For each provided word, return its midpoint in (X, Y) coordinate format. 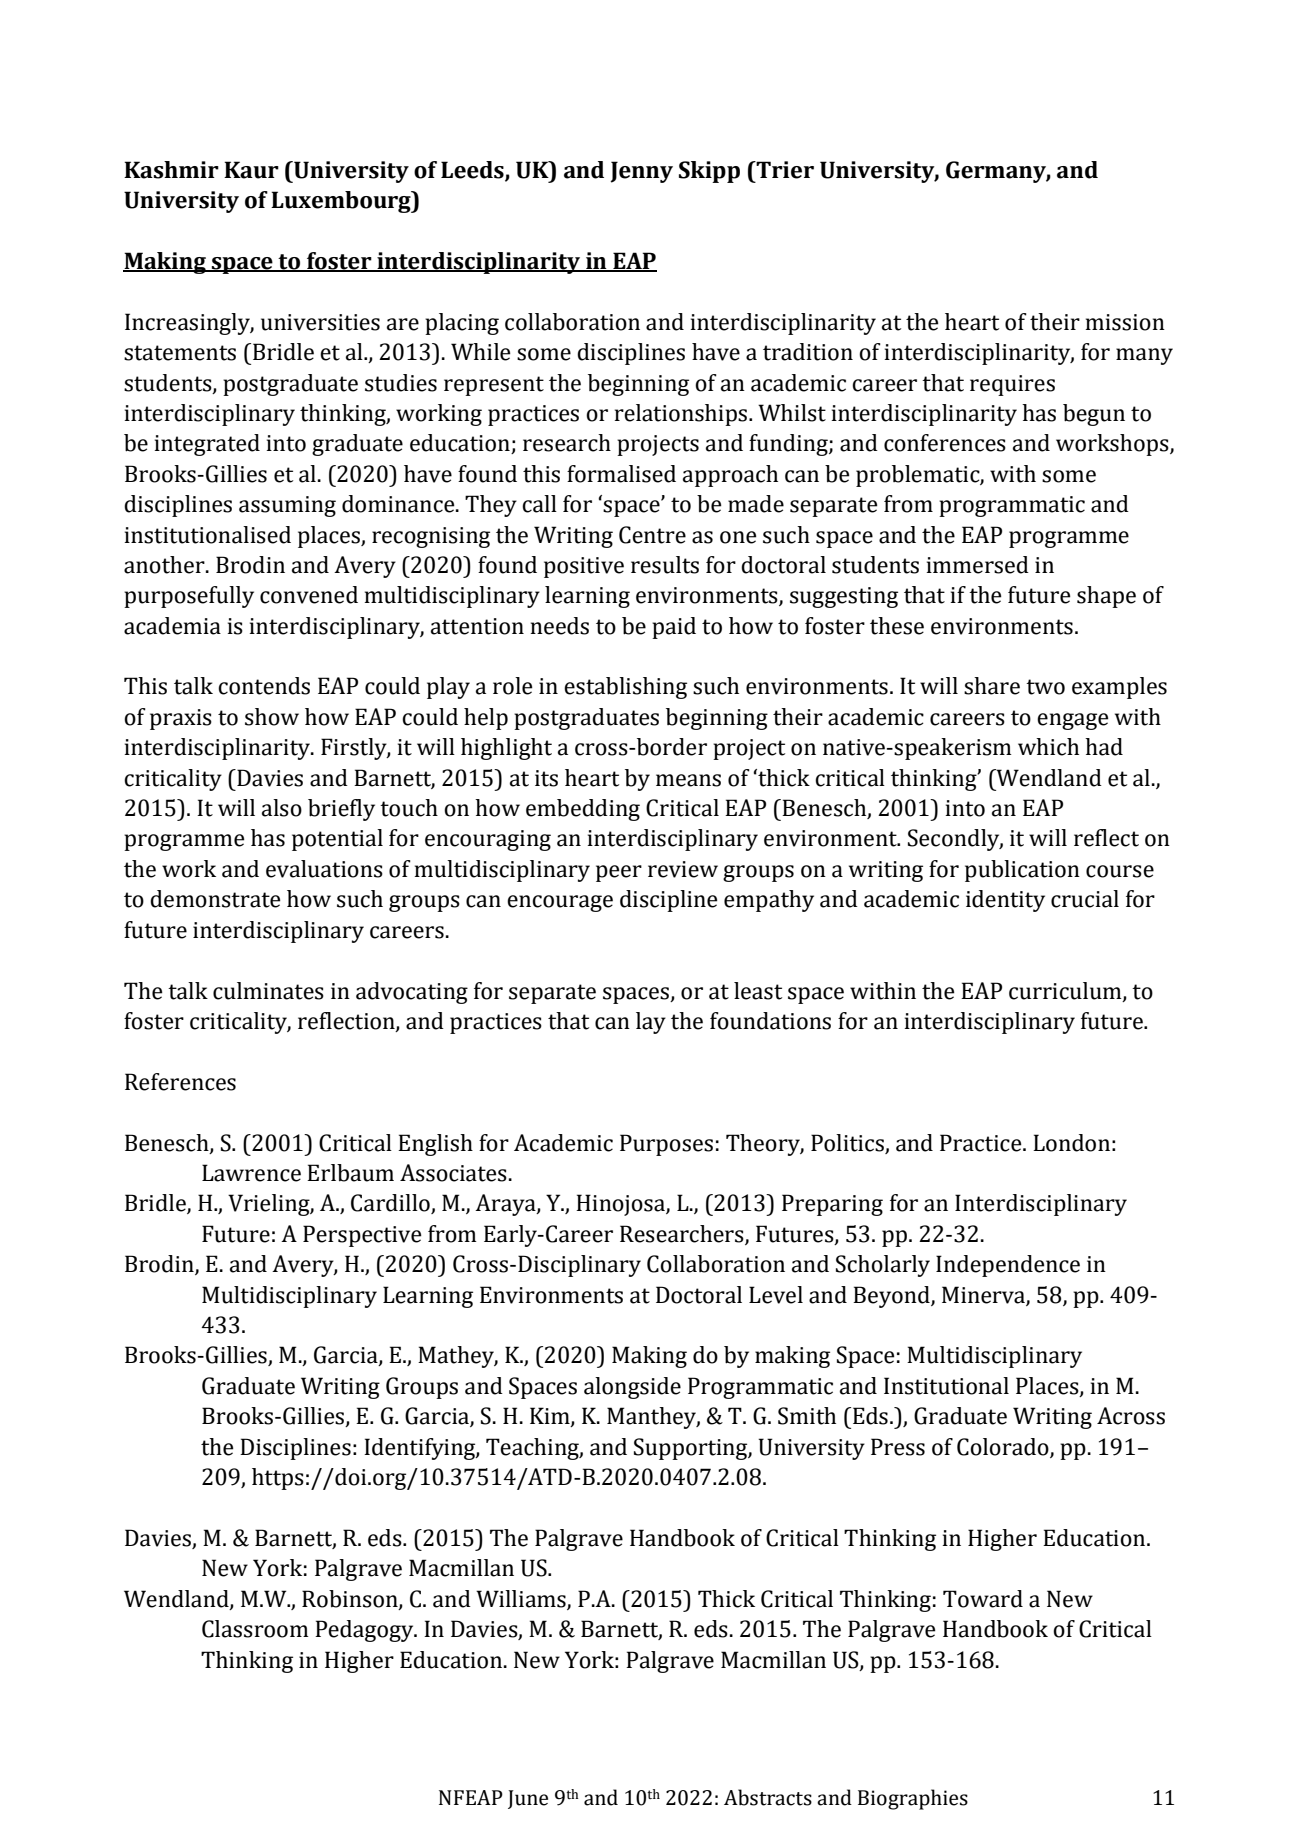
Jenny (641, 172)
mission (1125, 322)
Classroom (255, 1629)
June (528, 1799)
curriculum (1066, 991)
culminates (268, 991)
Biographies (913, 1799)
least (758, 991)
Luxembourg (342, 202)
